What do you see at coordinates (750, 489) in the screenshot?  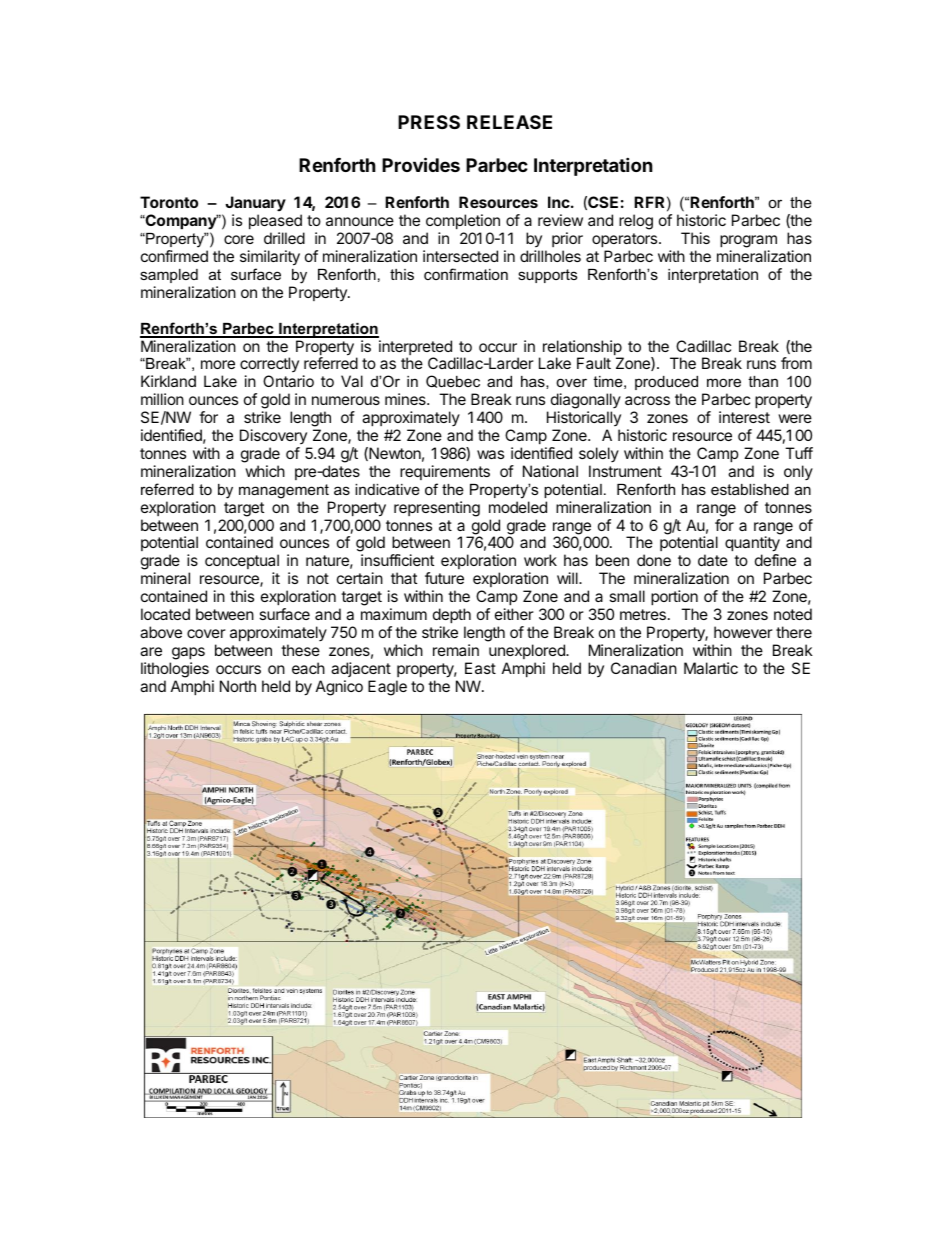 I see `established` at bounding box center [750, 489].
